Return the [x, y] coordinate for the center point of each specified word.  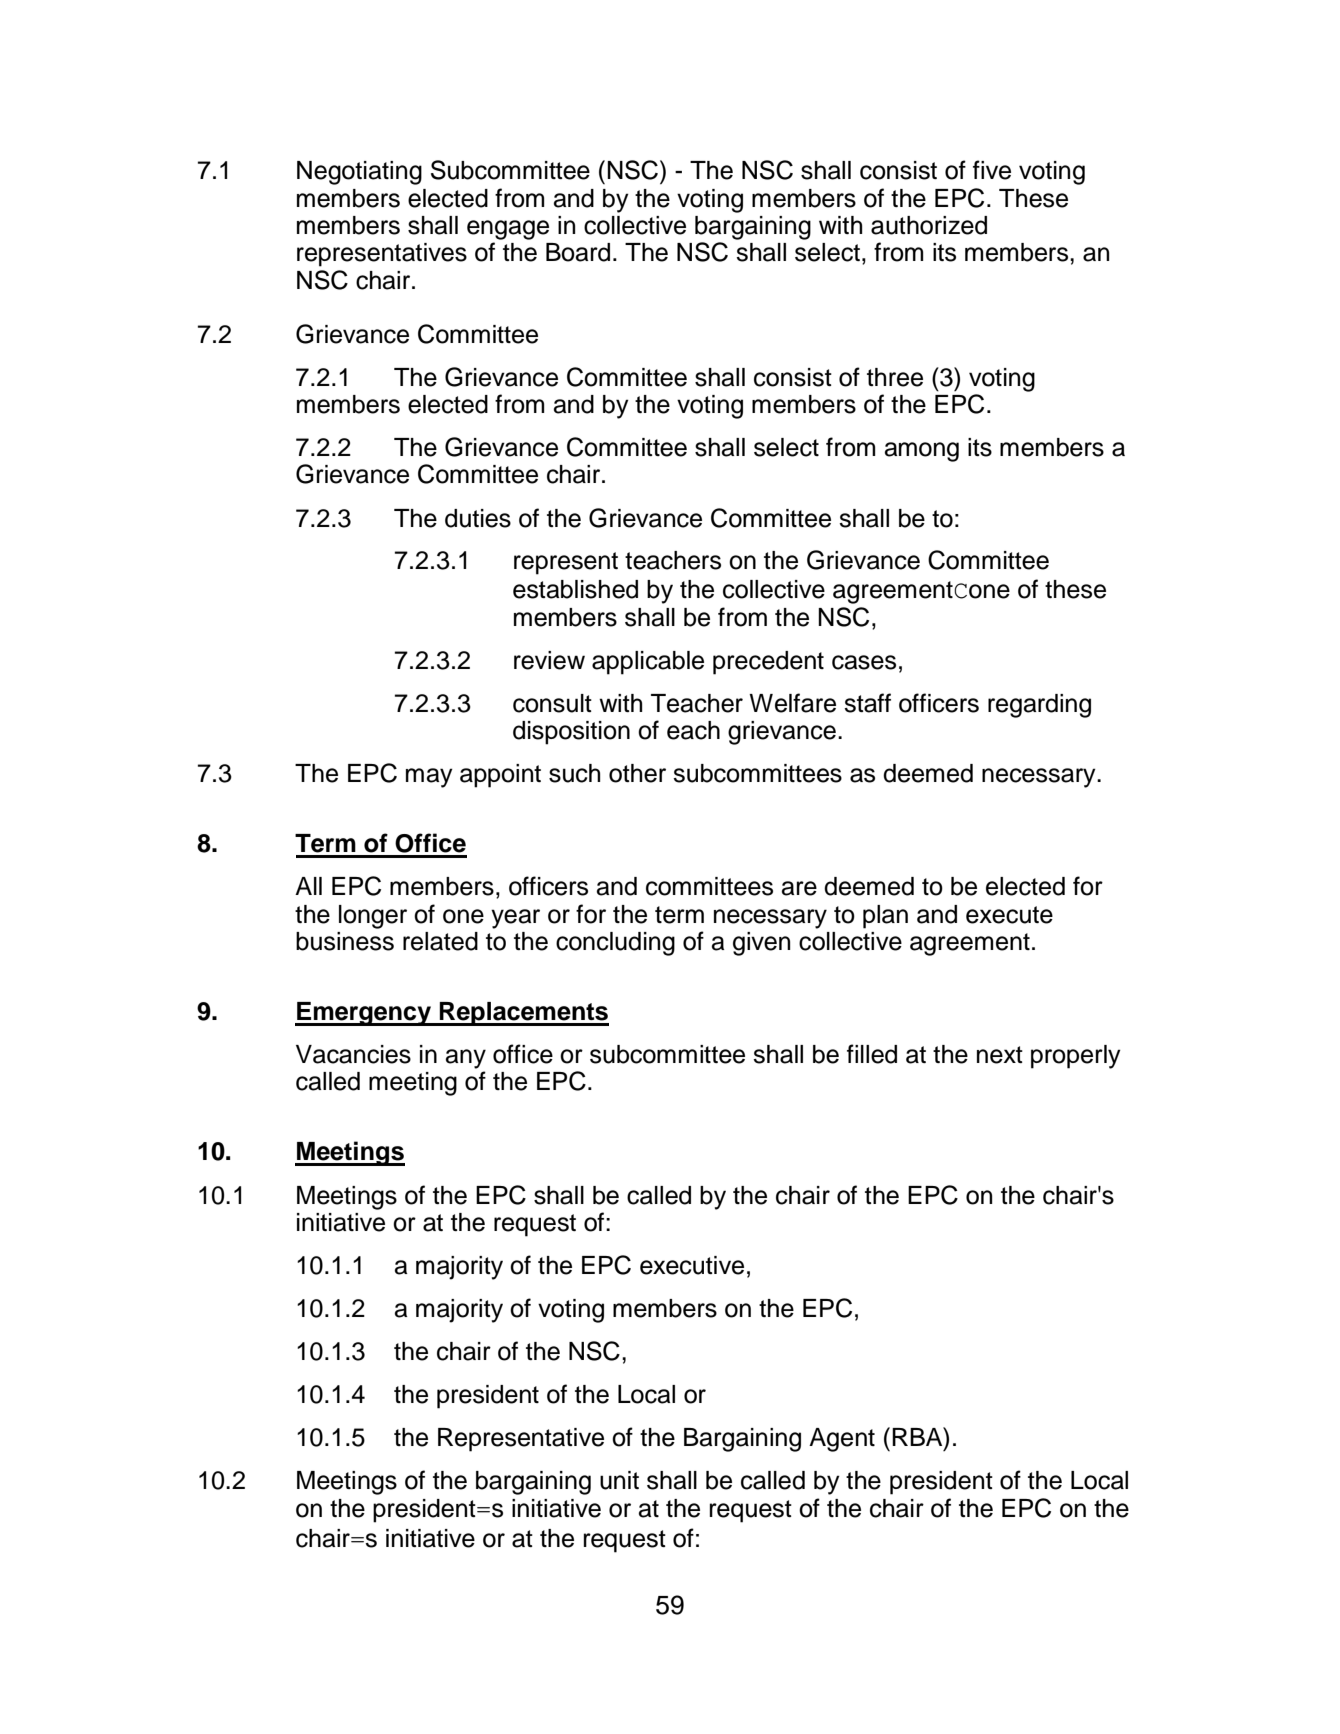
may [429, 778]
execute [1009, 915]
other [637, 773]
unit [619, 1480]
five [992, 170]
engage [508, 230]
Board [578, 252]
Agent [842, 1440]
